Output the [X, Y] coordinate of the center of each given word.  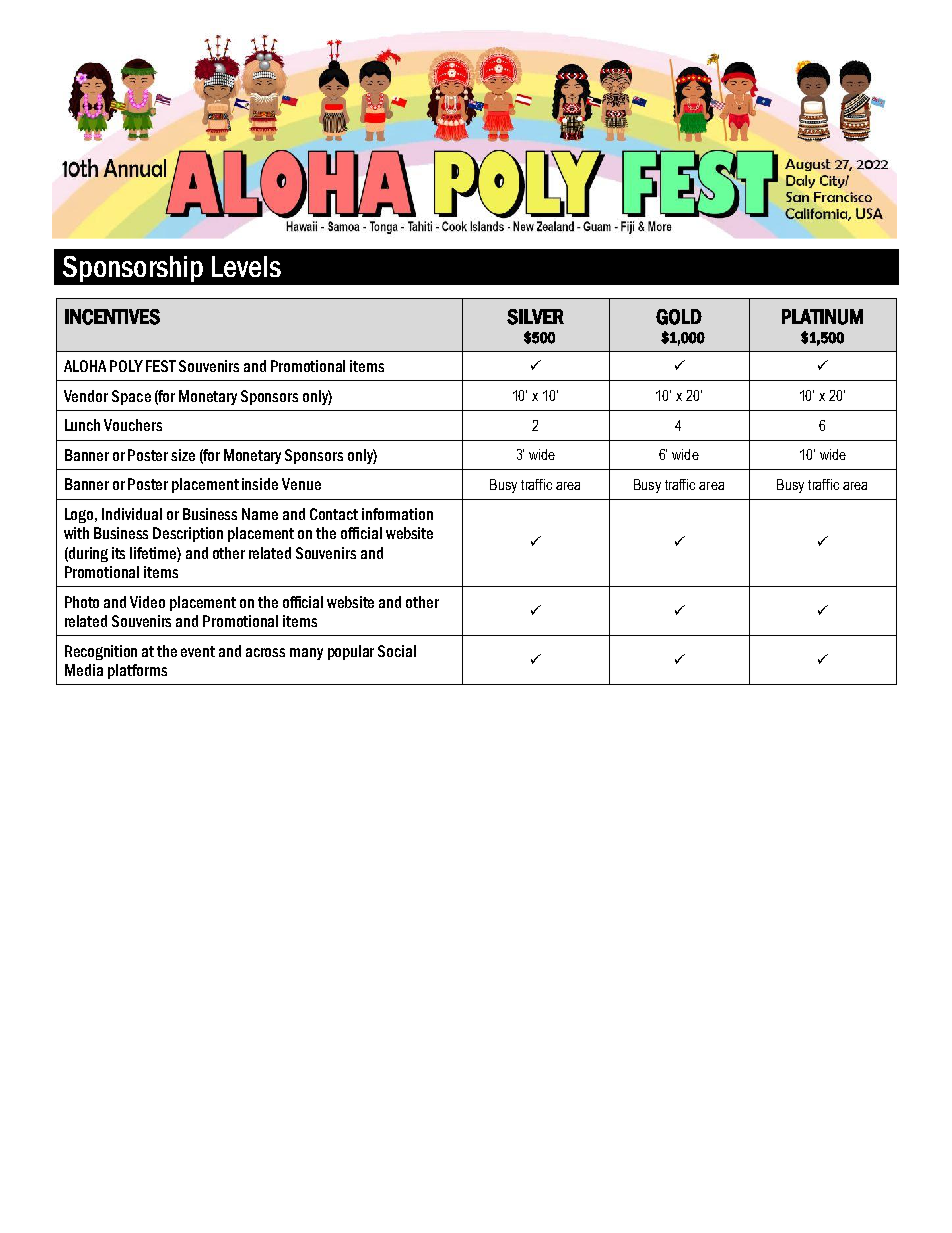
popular [351, 652]
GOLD [679, 317]
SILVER [535, 317]
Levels [246, 266]
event [198, 651]
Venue [301, 484]
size [183, 455]
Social [397, 651]
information [397, 514]
